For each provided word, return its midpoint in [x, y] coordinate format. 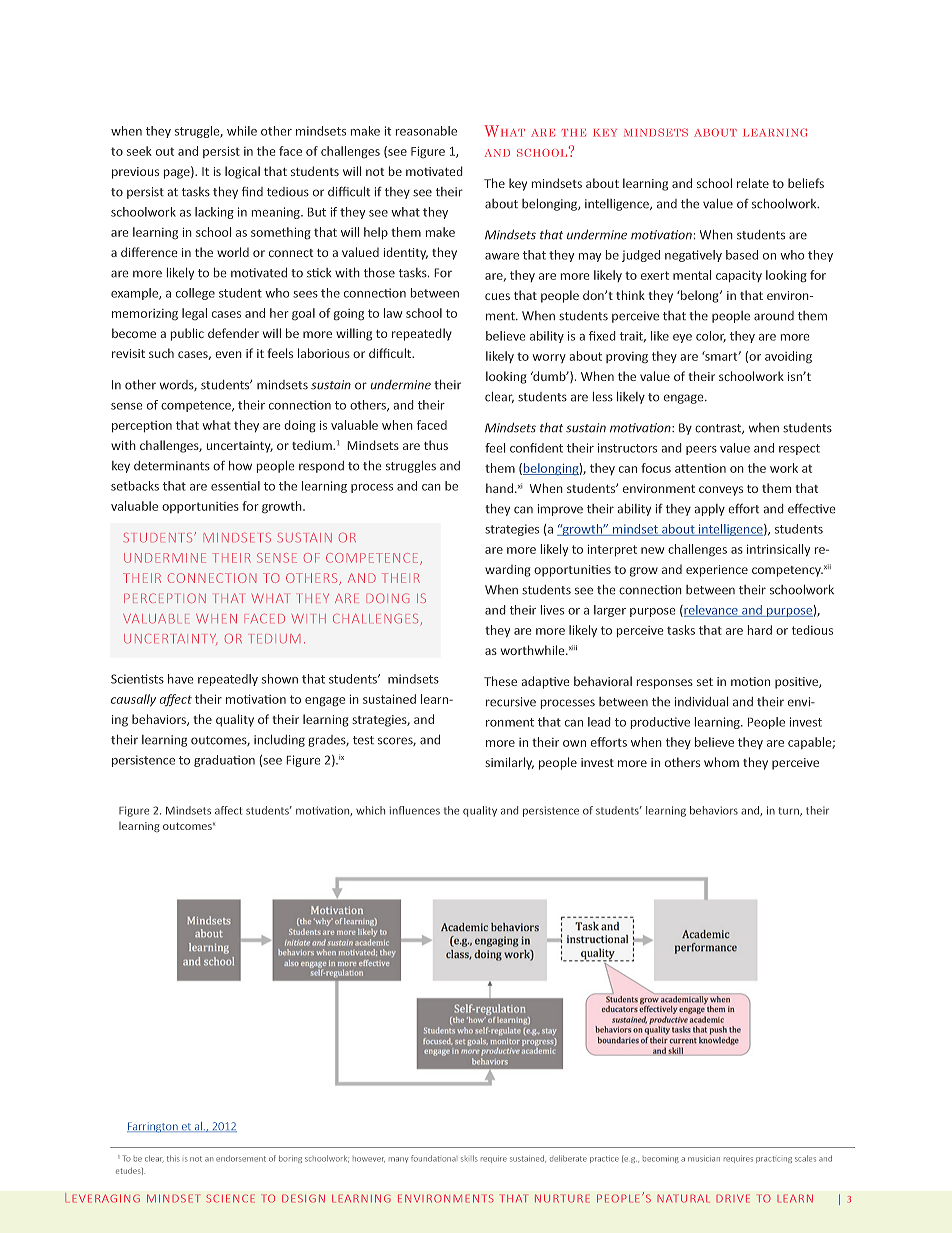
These [500, 681]
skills [469, 1158]
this [173, 1158]
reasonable [426, 131]
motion [750, 681]
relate [753, 183]
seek [139, 151]
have [180, 679]
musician [704, 1159]
